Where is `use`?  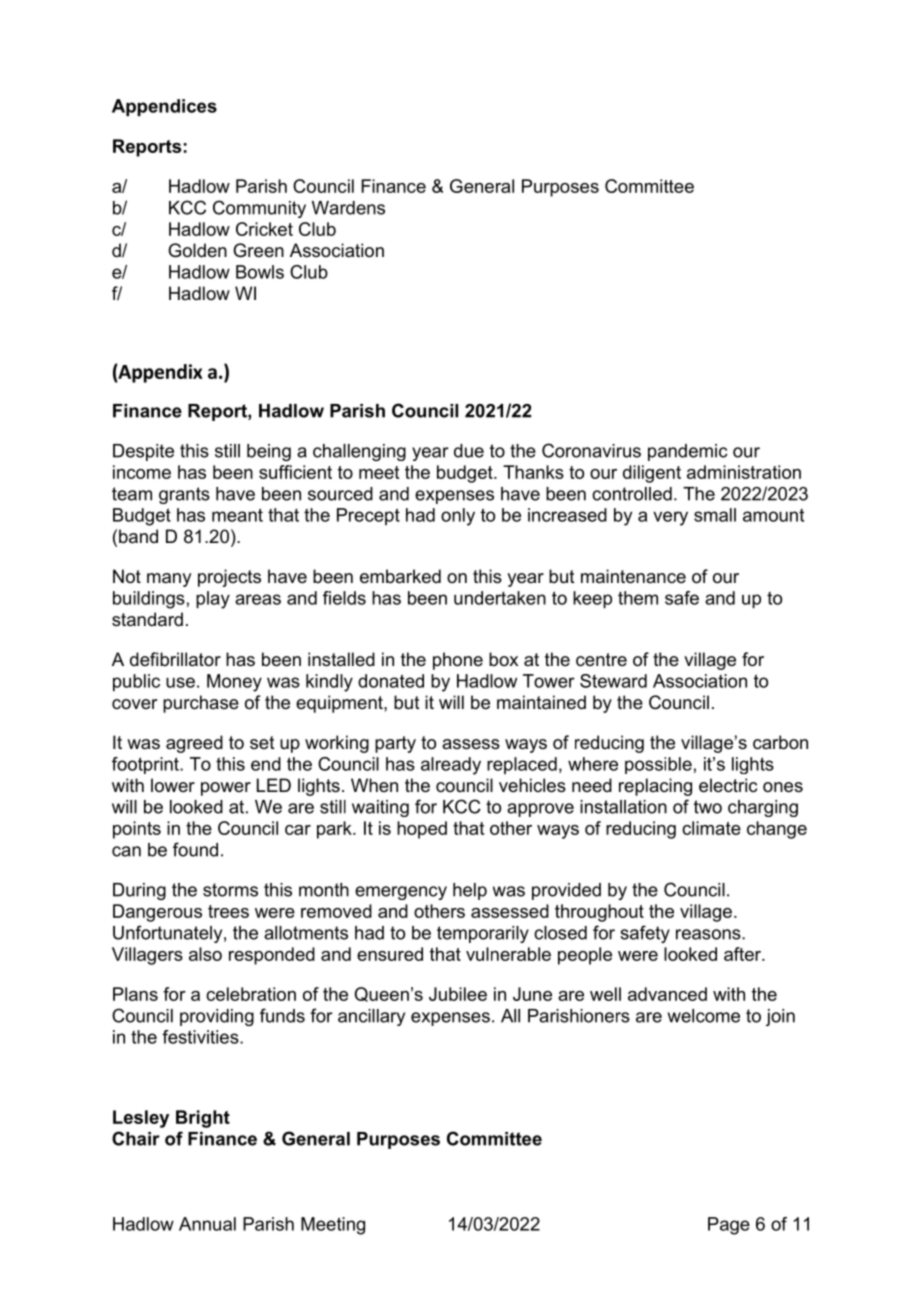
use is located at coordinates (180, 682).
